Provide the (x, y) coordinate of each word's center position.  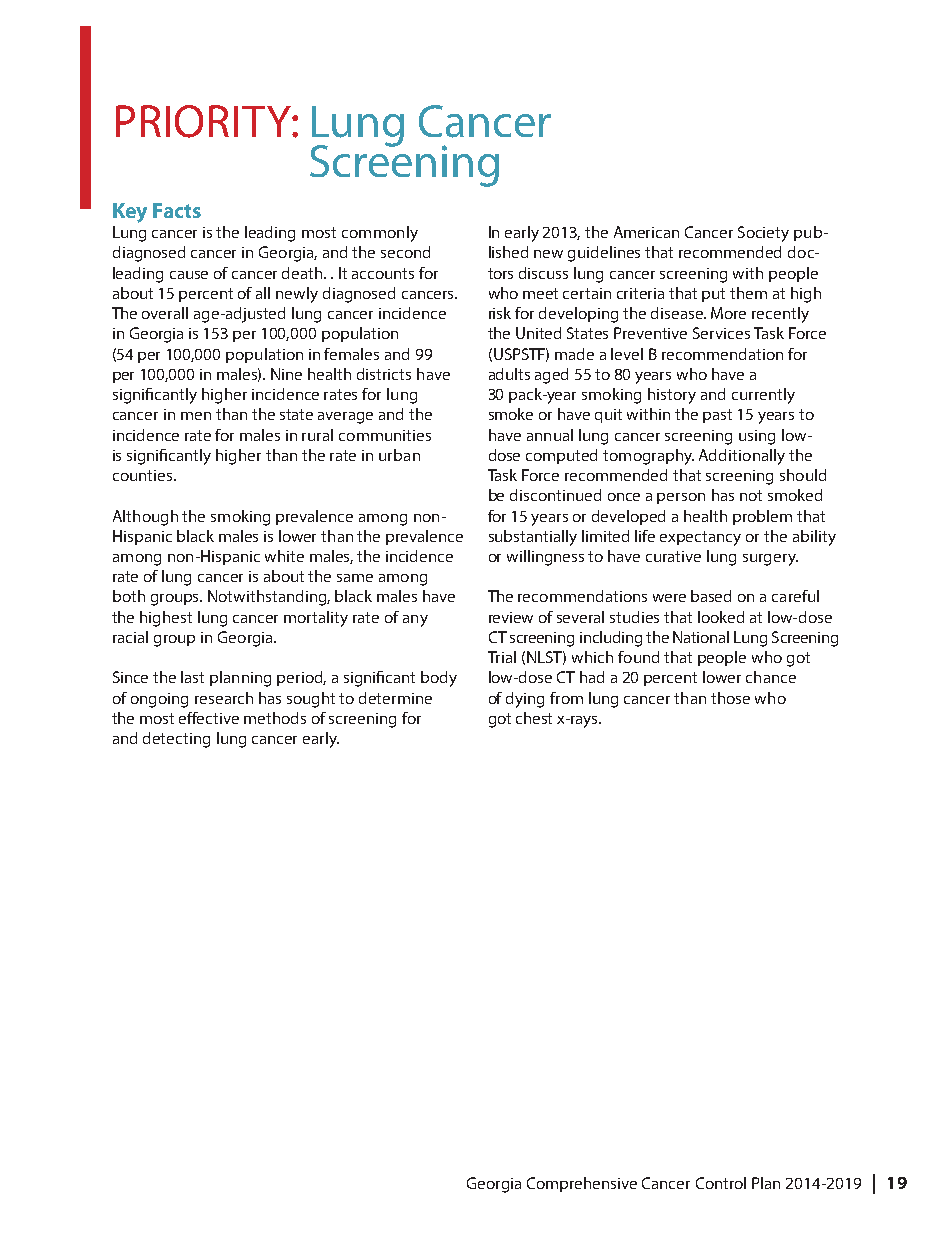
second (405, 252)
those (730, 698)
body (439, 679)
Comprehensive (582, 1184)
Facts (177, 210)
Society (763, 234)
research (224, 698)
